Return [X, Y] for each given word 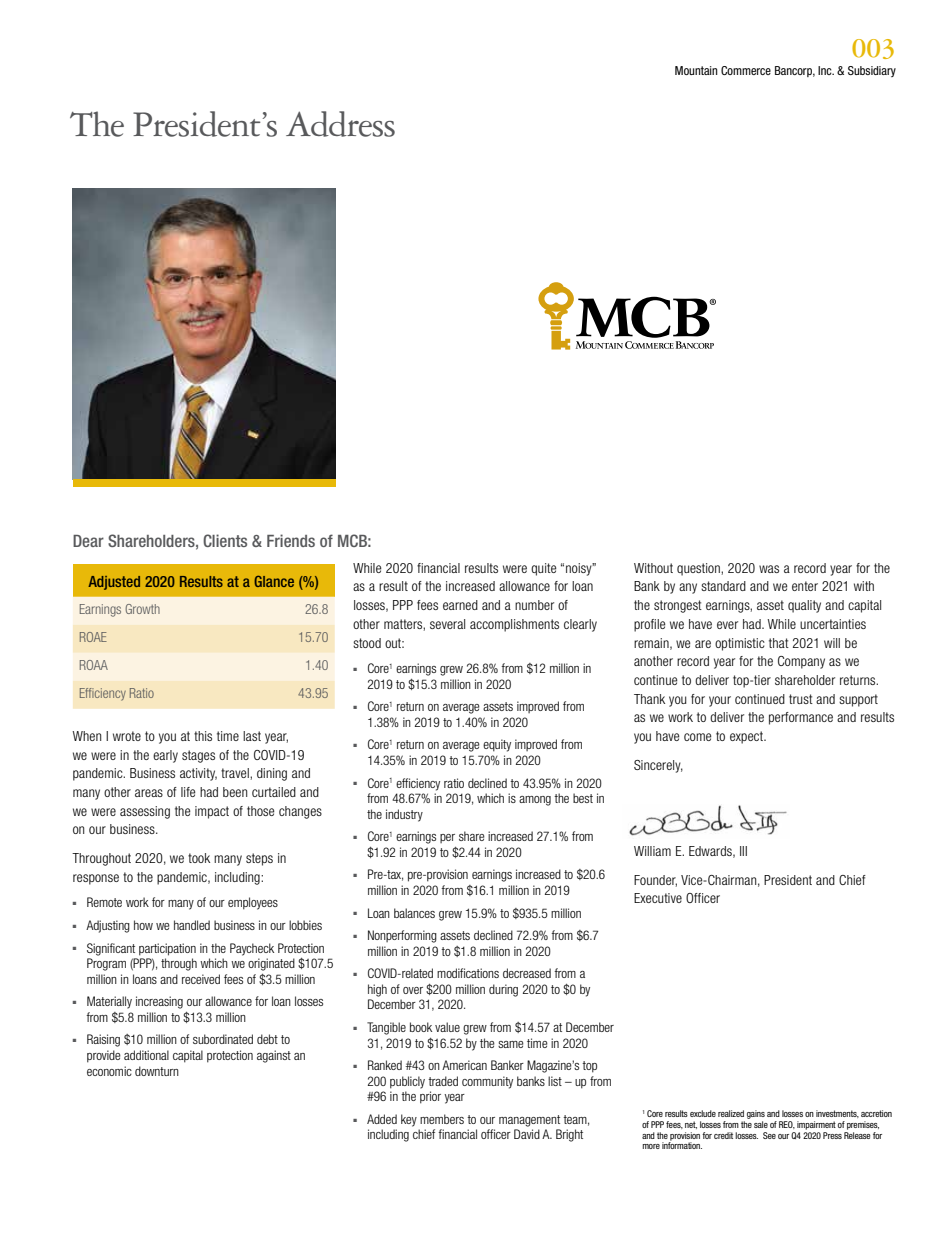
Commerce [746, 70]
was [769, 569]
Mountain [696, 70]
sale [761, 1124]
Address [340, 124]
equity [497, 745]
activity [198, 774]
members [442, 1119]
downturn [157, 1071]
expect [748, 737]
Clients [225, 540]
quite [544, 569]
